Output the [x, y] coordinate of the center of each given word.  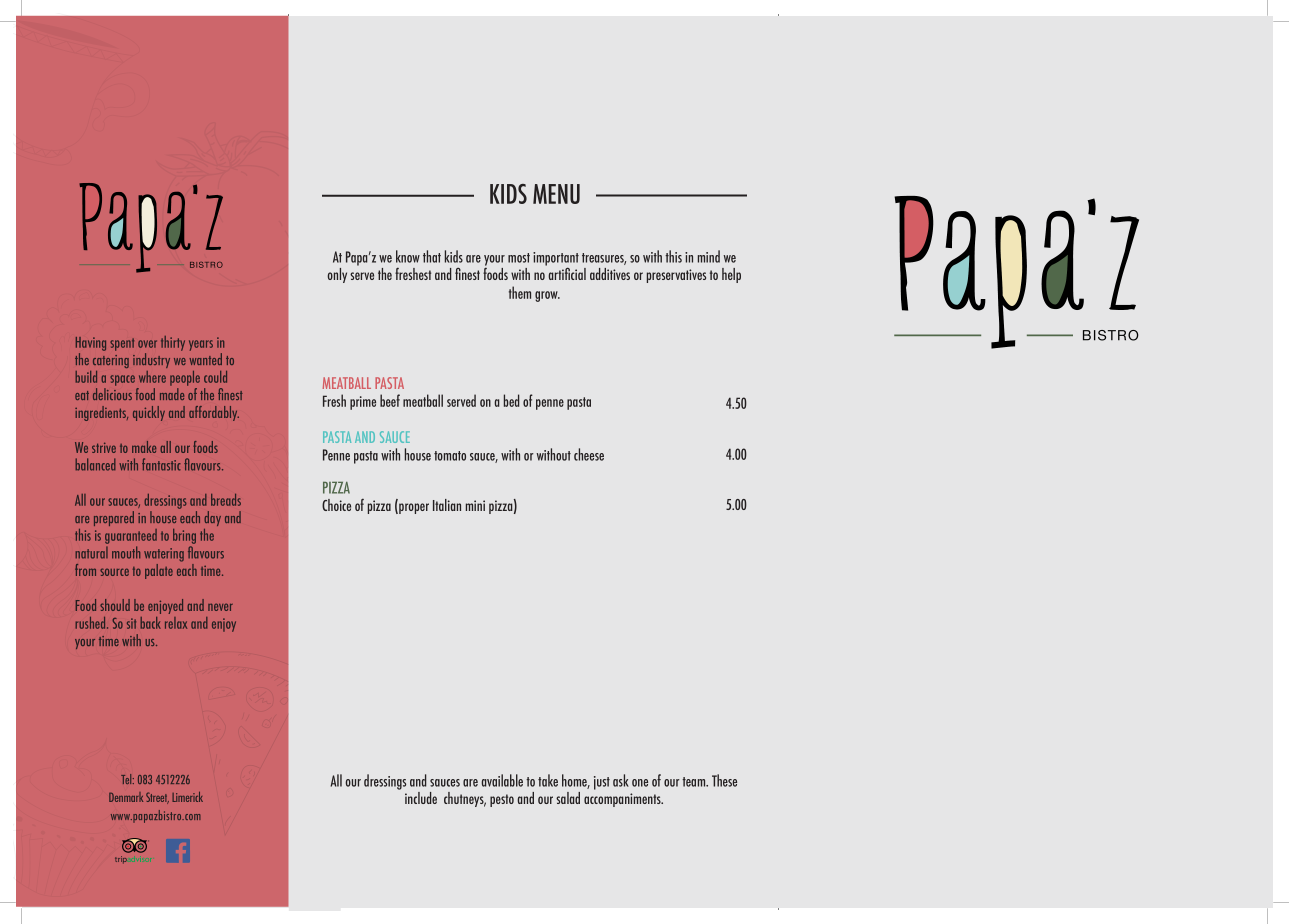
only [337, 275]
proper [413, 508]
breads [226, 500]
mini [475, 505]
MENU [556, 194]
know [408, 256]
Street [157, 798]
